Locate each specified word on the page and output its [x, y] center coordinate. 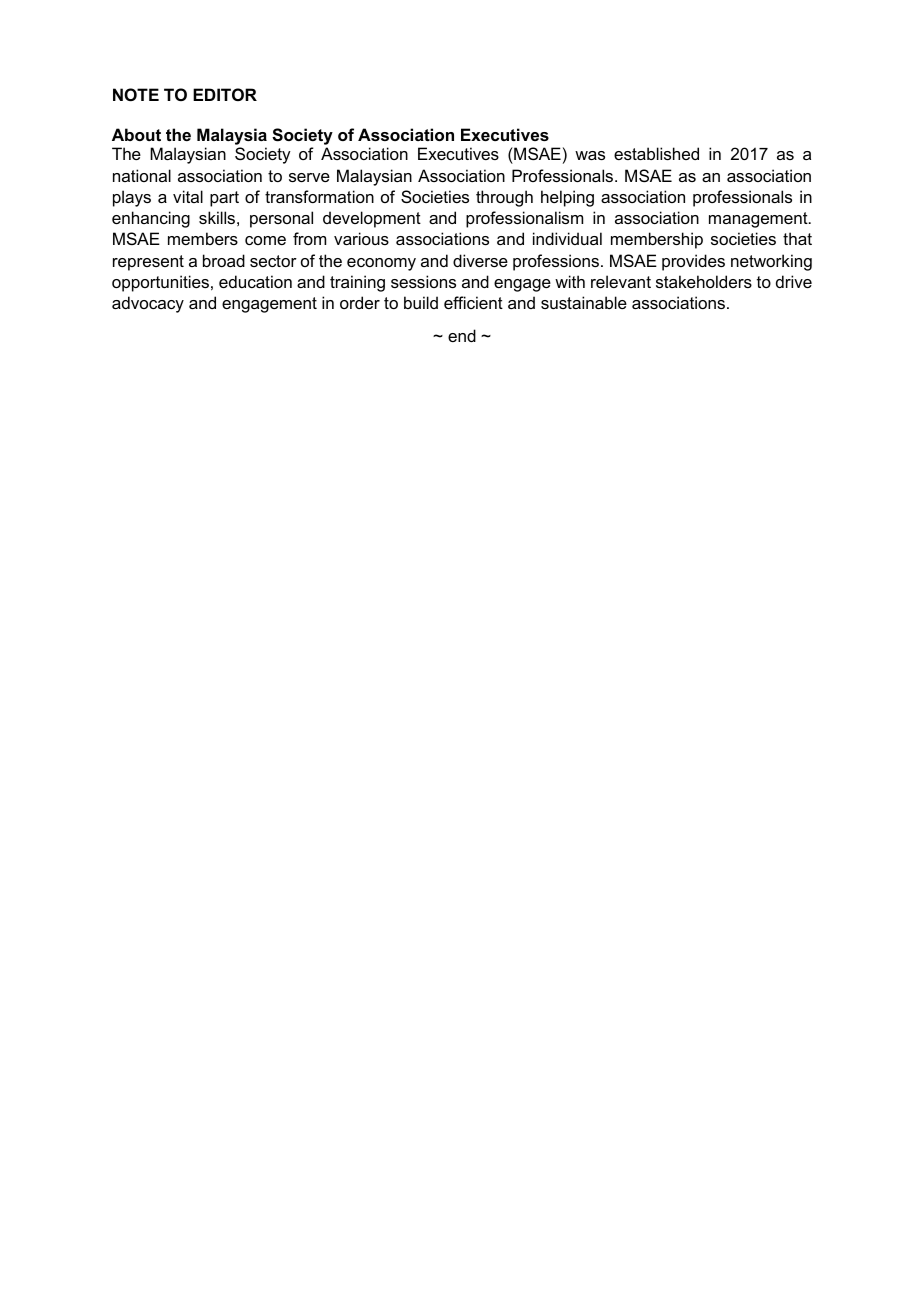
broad [224, 260]
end [462, 335]
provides [693, 262]
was [590, 155]
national [142, 175]
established [656, 153]
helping [567, 198]
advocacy [148, 304]
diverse [480, 260]
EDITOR [225, 94]
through [504, 198]
